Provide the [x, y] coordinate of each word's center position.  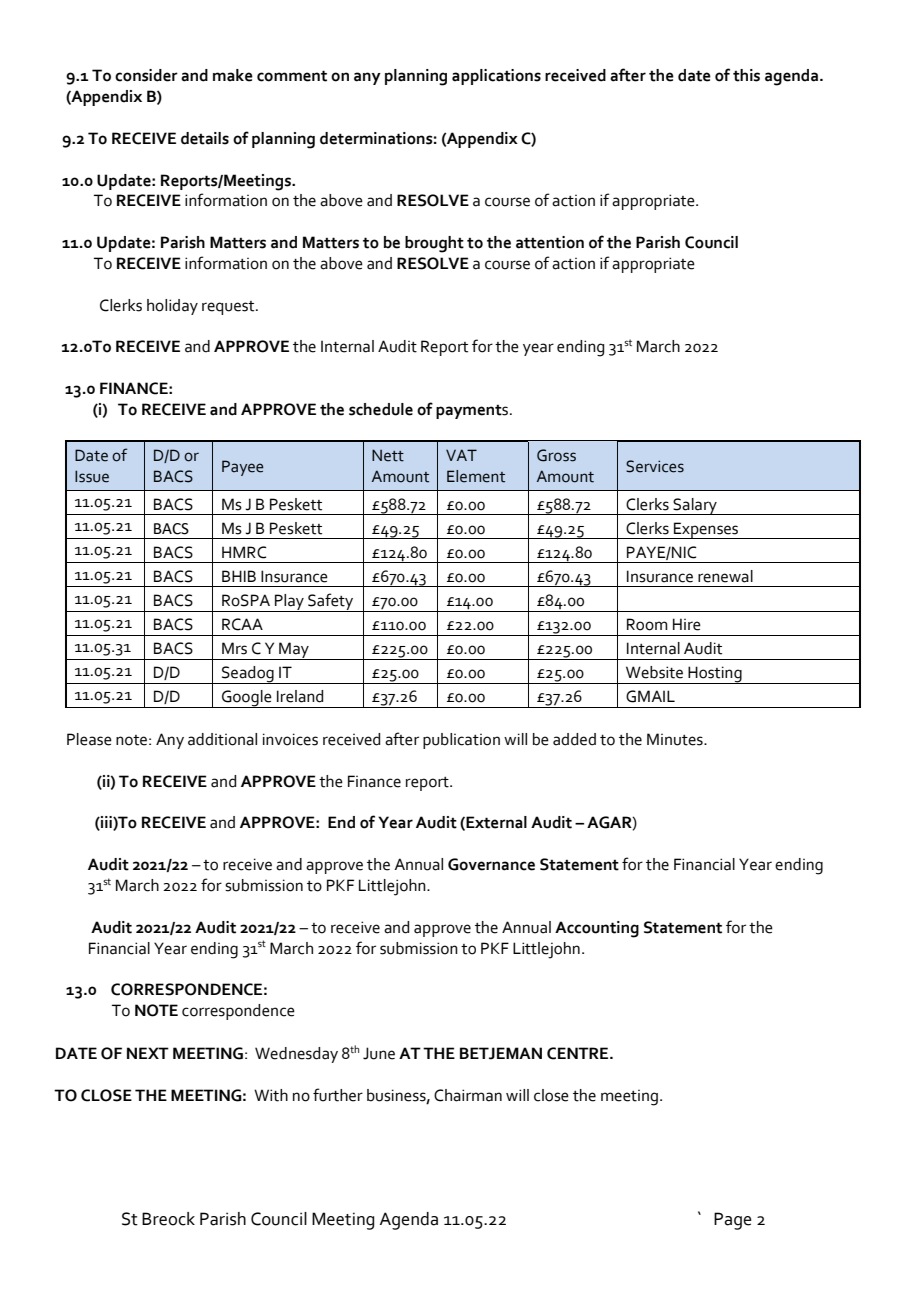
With [271, 1095]
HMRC [244, 552]
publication [461, 741]
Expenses [706, 530]
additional [222, 739]
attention [550, 242]
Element [476, 476]
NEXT [148, 1053]
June [379, 1053]
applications [496, 77]
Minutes [676, 739]
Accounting [597, 929]
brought [434, 244]
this [746, 75]
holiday [172, 307]
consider [146, 75]
